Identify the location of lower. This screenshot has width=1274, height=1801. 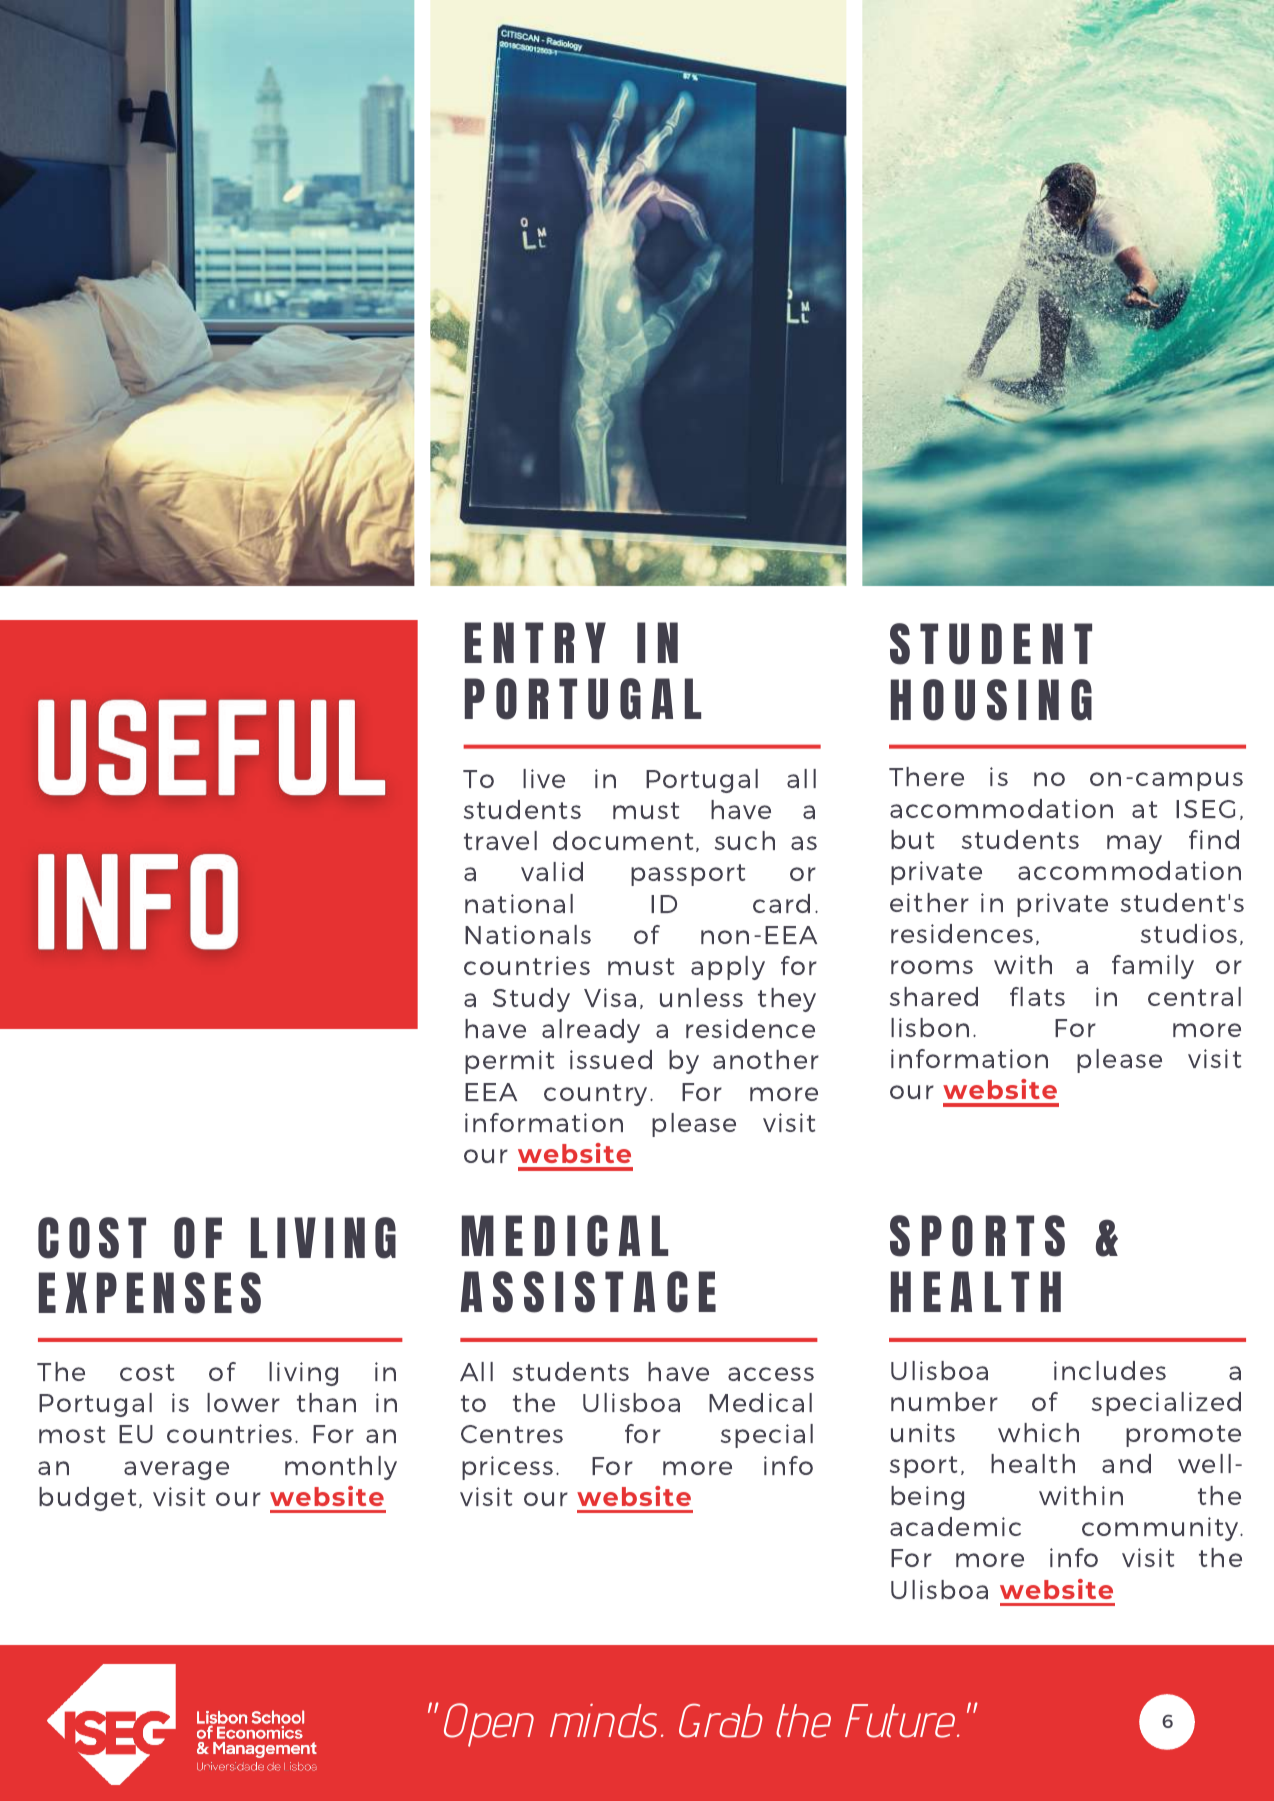
(243, 1402).
